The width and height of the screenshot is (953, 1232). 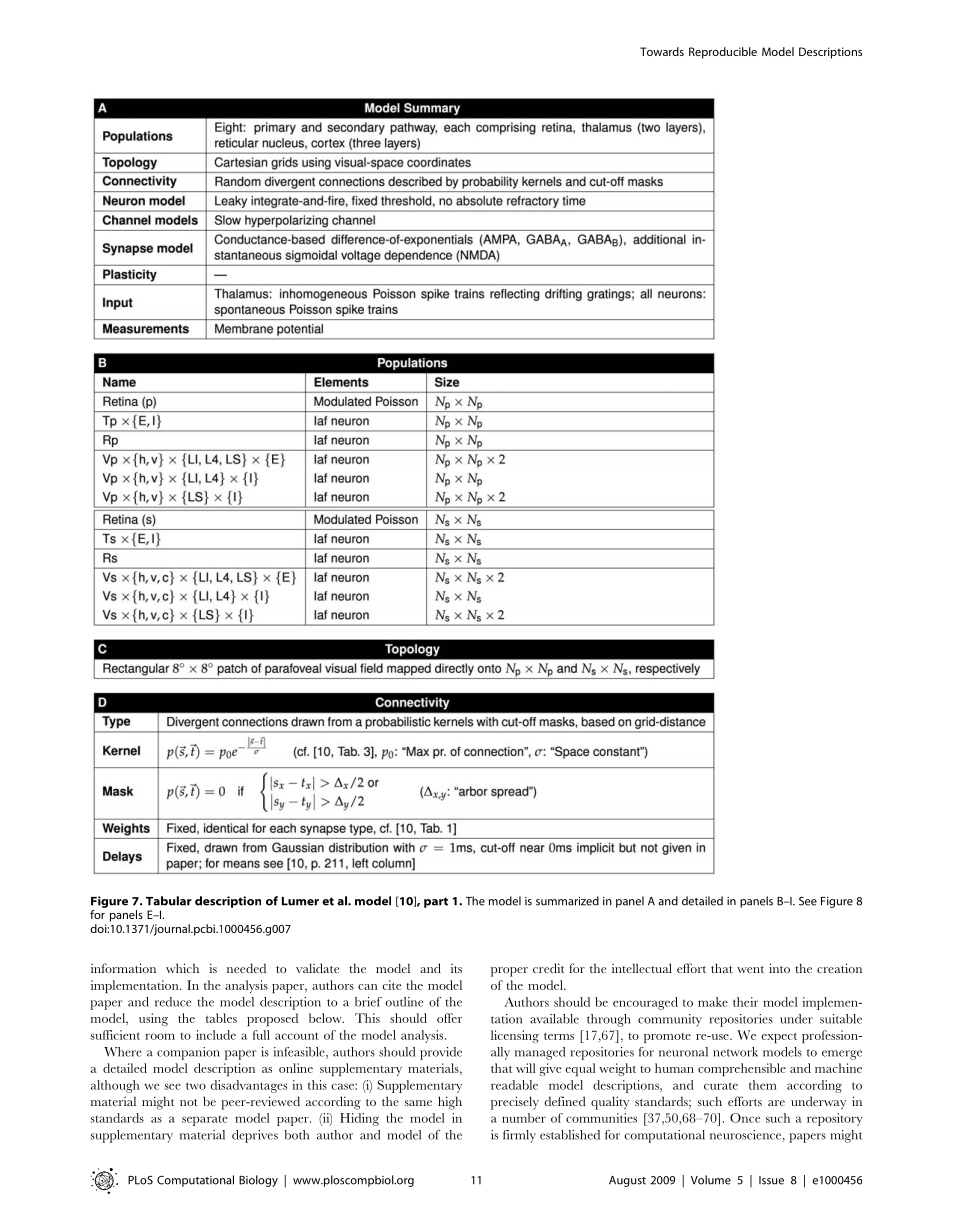 I want to click on needed, so click(x=246, y=968).
